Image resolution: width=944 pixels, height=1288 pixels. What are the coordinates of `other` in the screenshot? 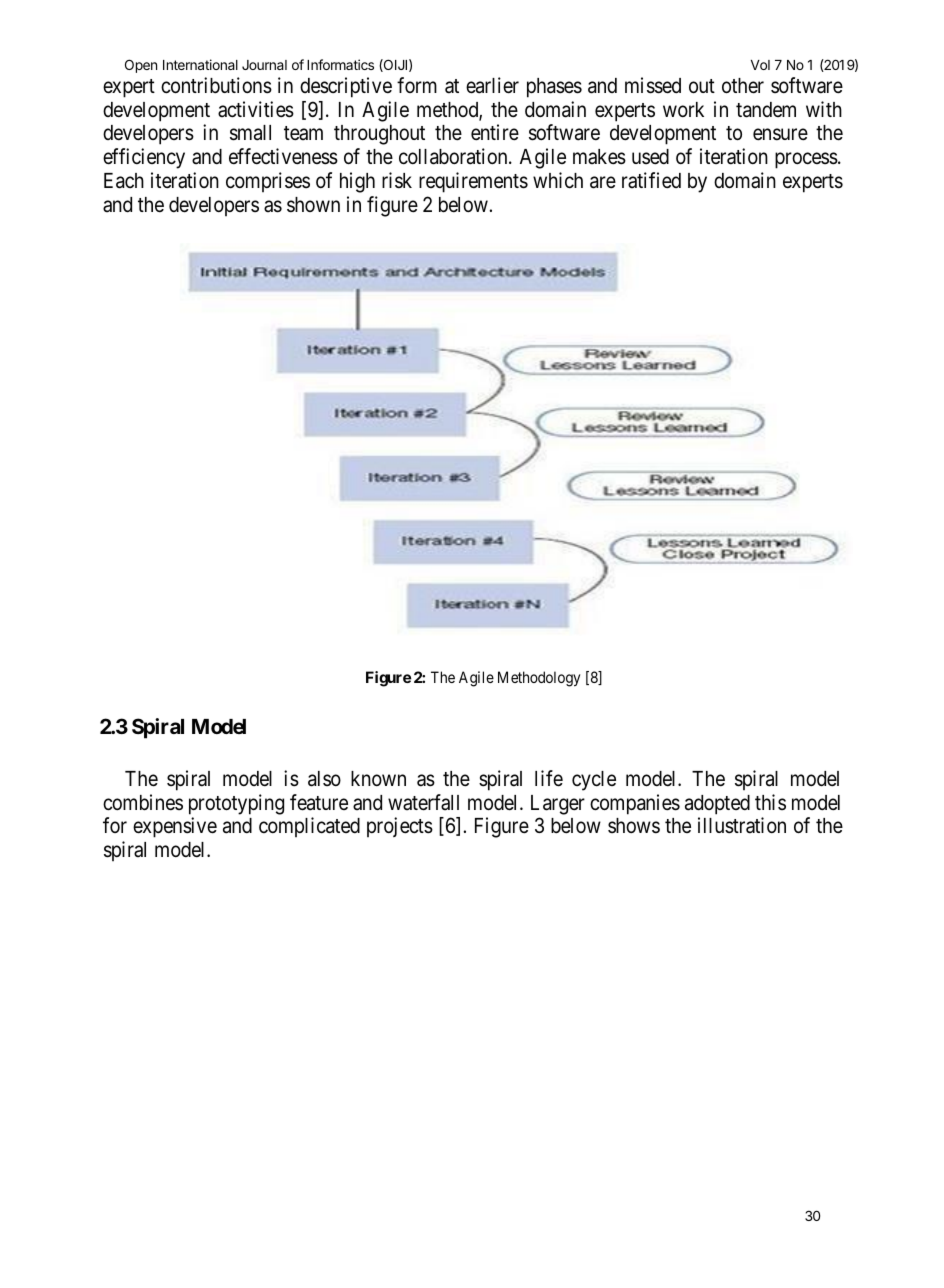 It's located at (743, 86).
